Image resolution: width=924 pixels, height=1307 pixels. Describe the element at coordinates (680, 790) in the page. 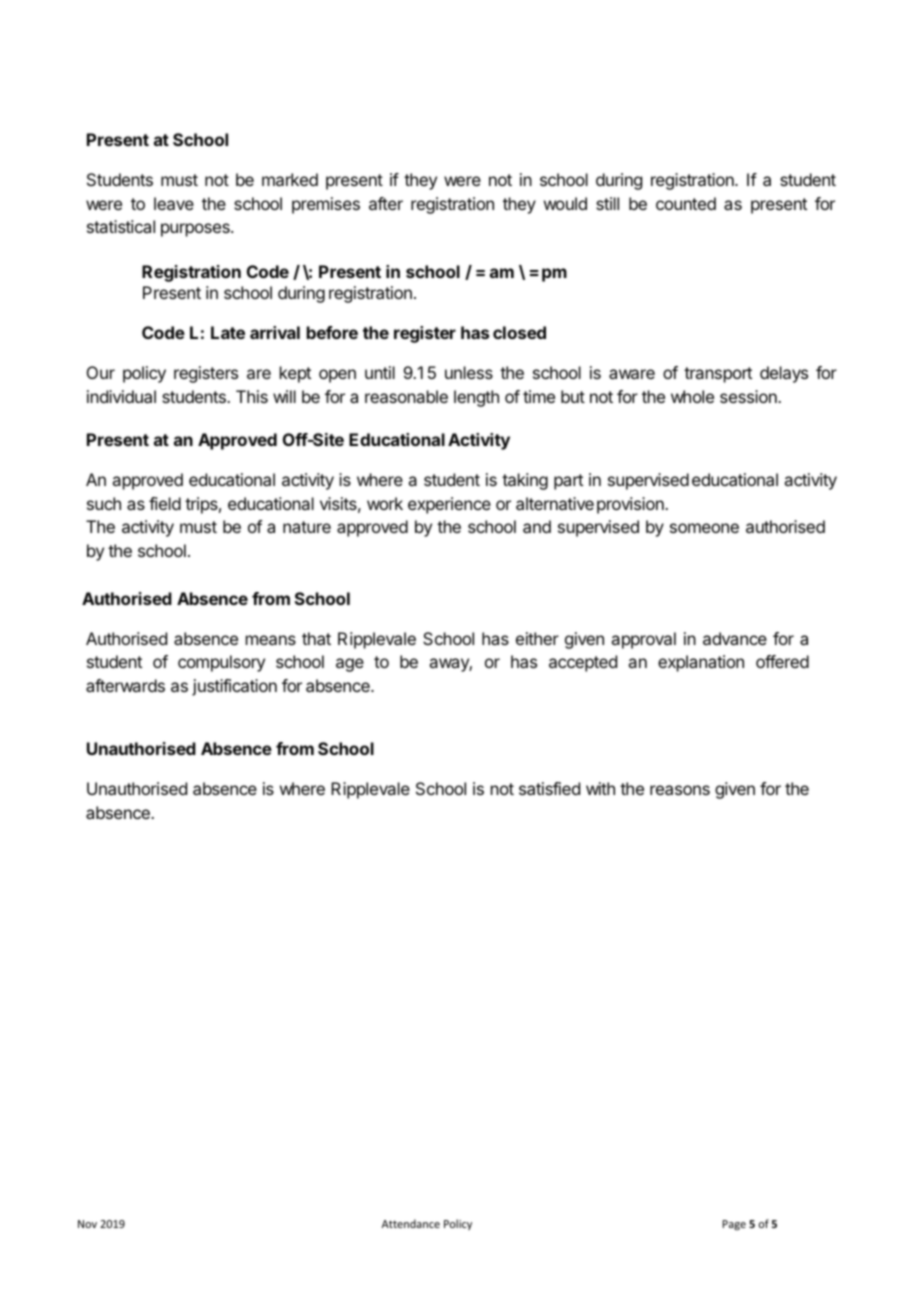

I see `reasons` at that location.
